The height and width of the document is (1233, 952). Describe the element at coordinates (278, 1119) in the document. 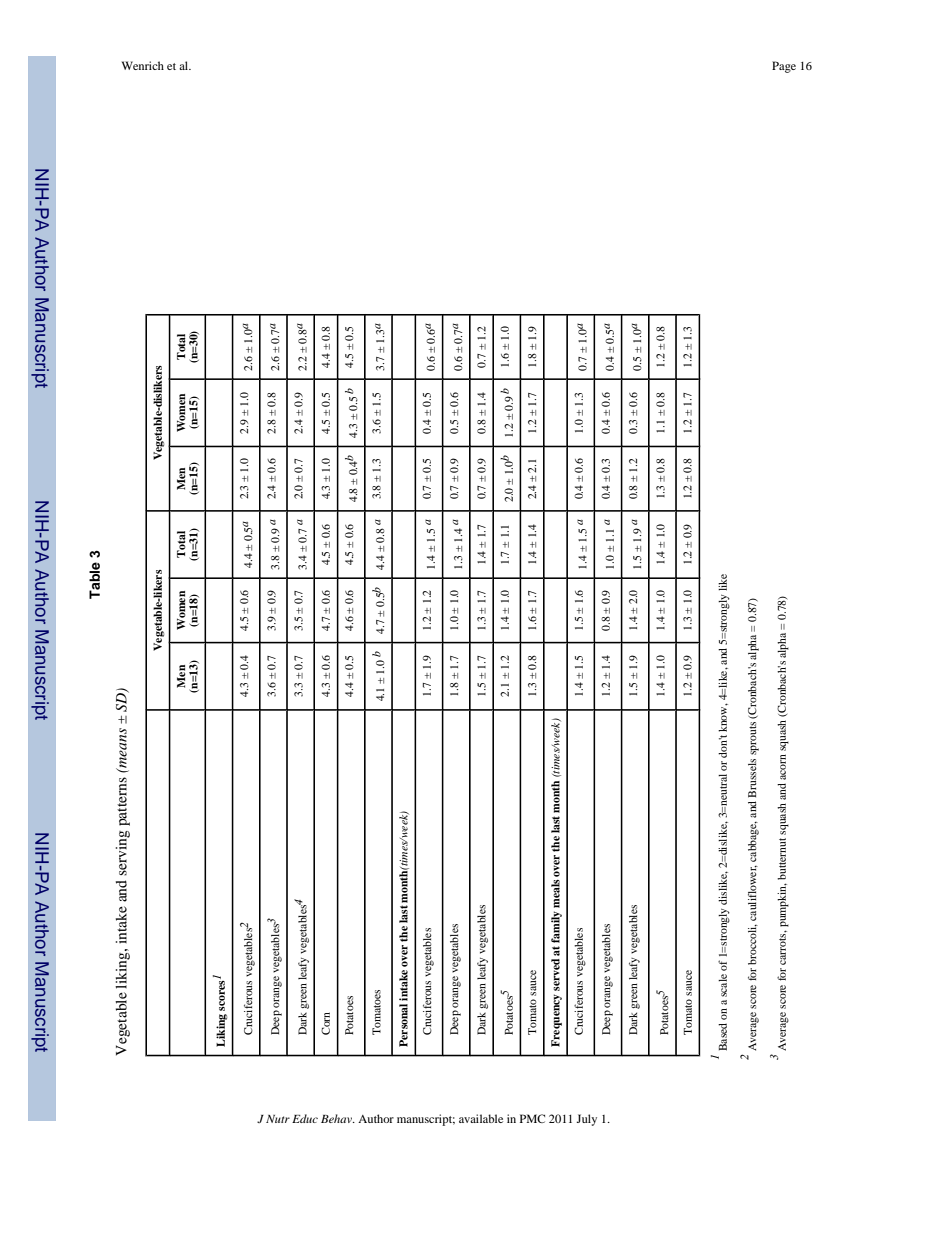

I see `Nutr` at that location.
